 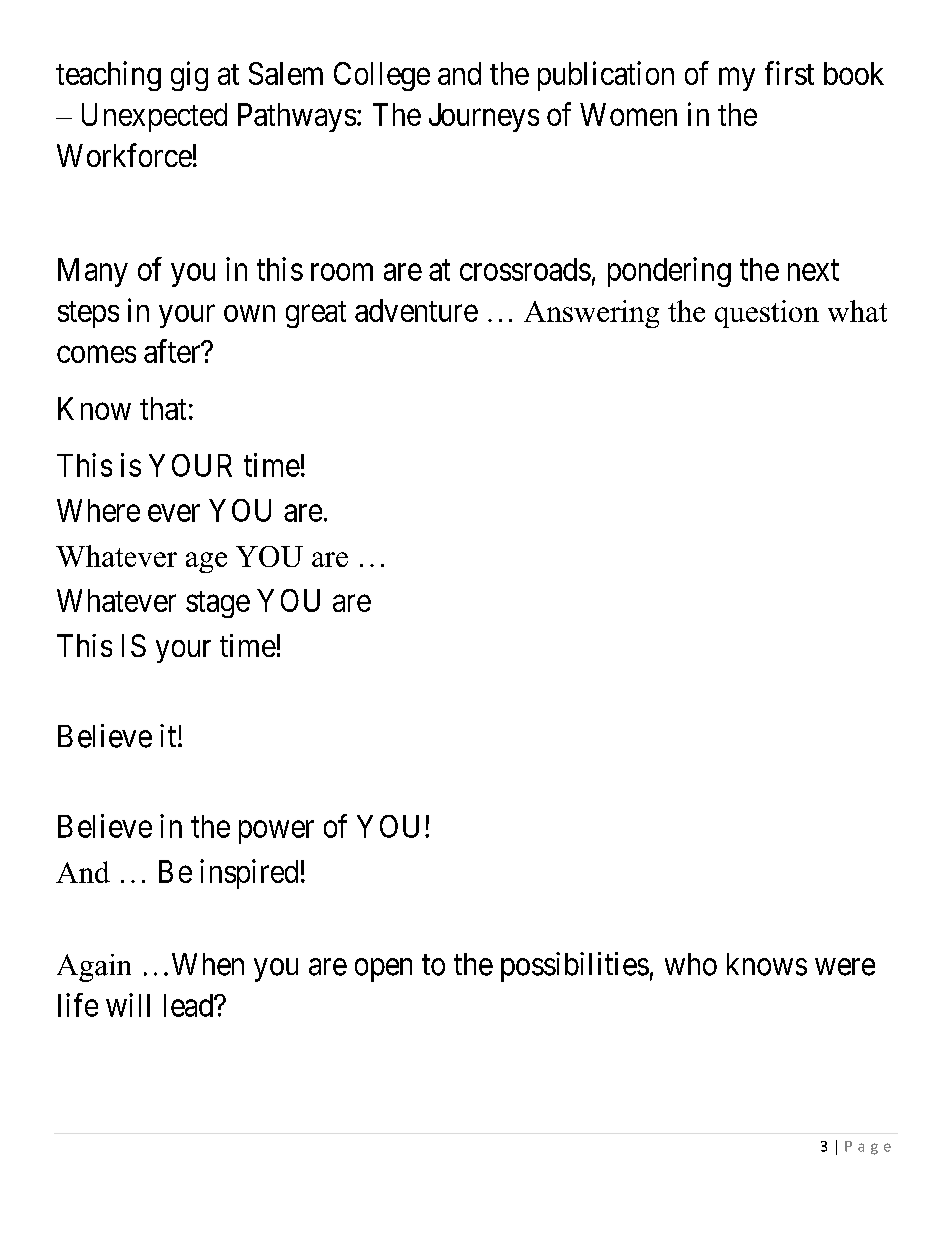 What do you see at coordinates (98, 510) in the page?
I see `Where` at bounding box center [98, 510].
